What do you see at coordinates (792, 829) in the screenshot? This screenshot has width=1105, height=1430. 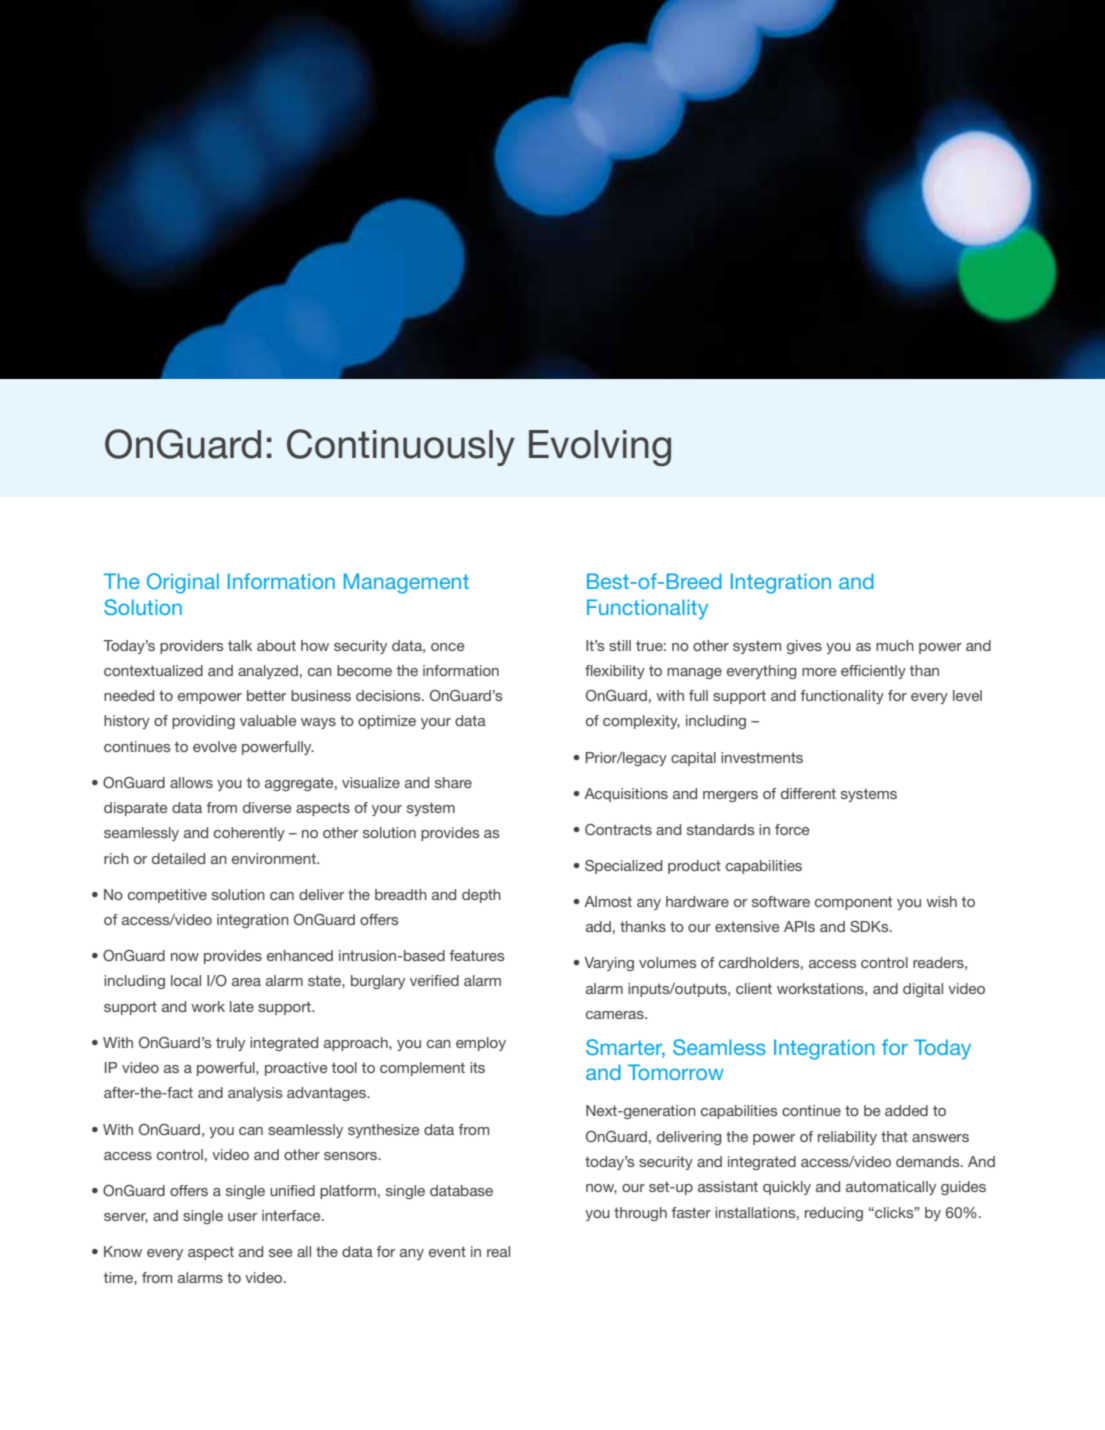 I see `force` at bounding box center [792, 829].
